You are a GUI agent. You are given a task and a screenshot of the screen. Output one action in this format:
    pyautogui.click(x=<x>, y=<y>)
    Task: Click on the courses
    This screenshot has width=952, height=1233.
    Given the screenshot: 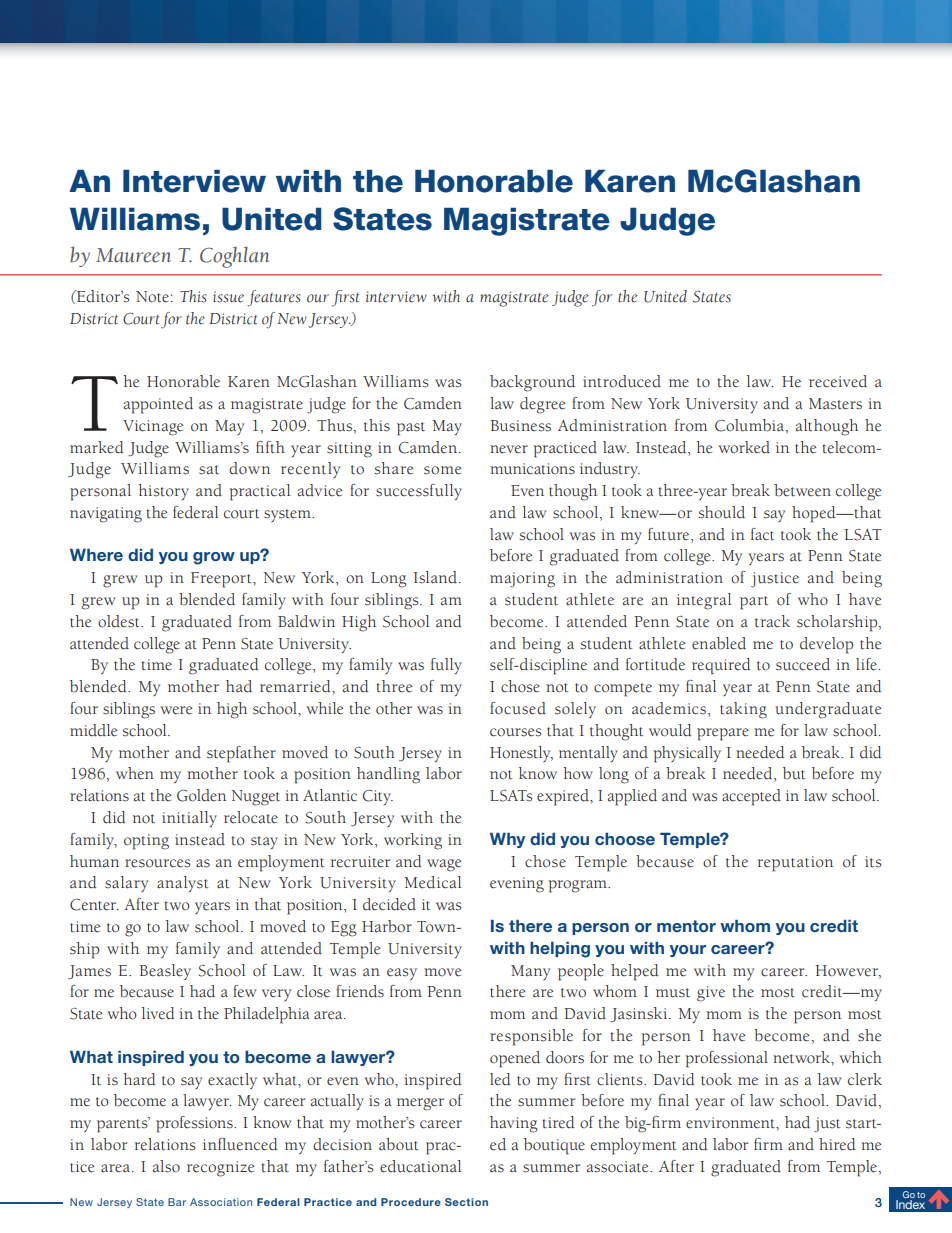 What is the action you would take?
    pyautogui.click(x=515, y=732)
